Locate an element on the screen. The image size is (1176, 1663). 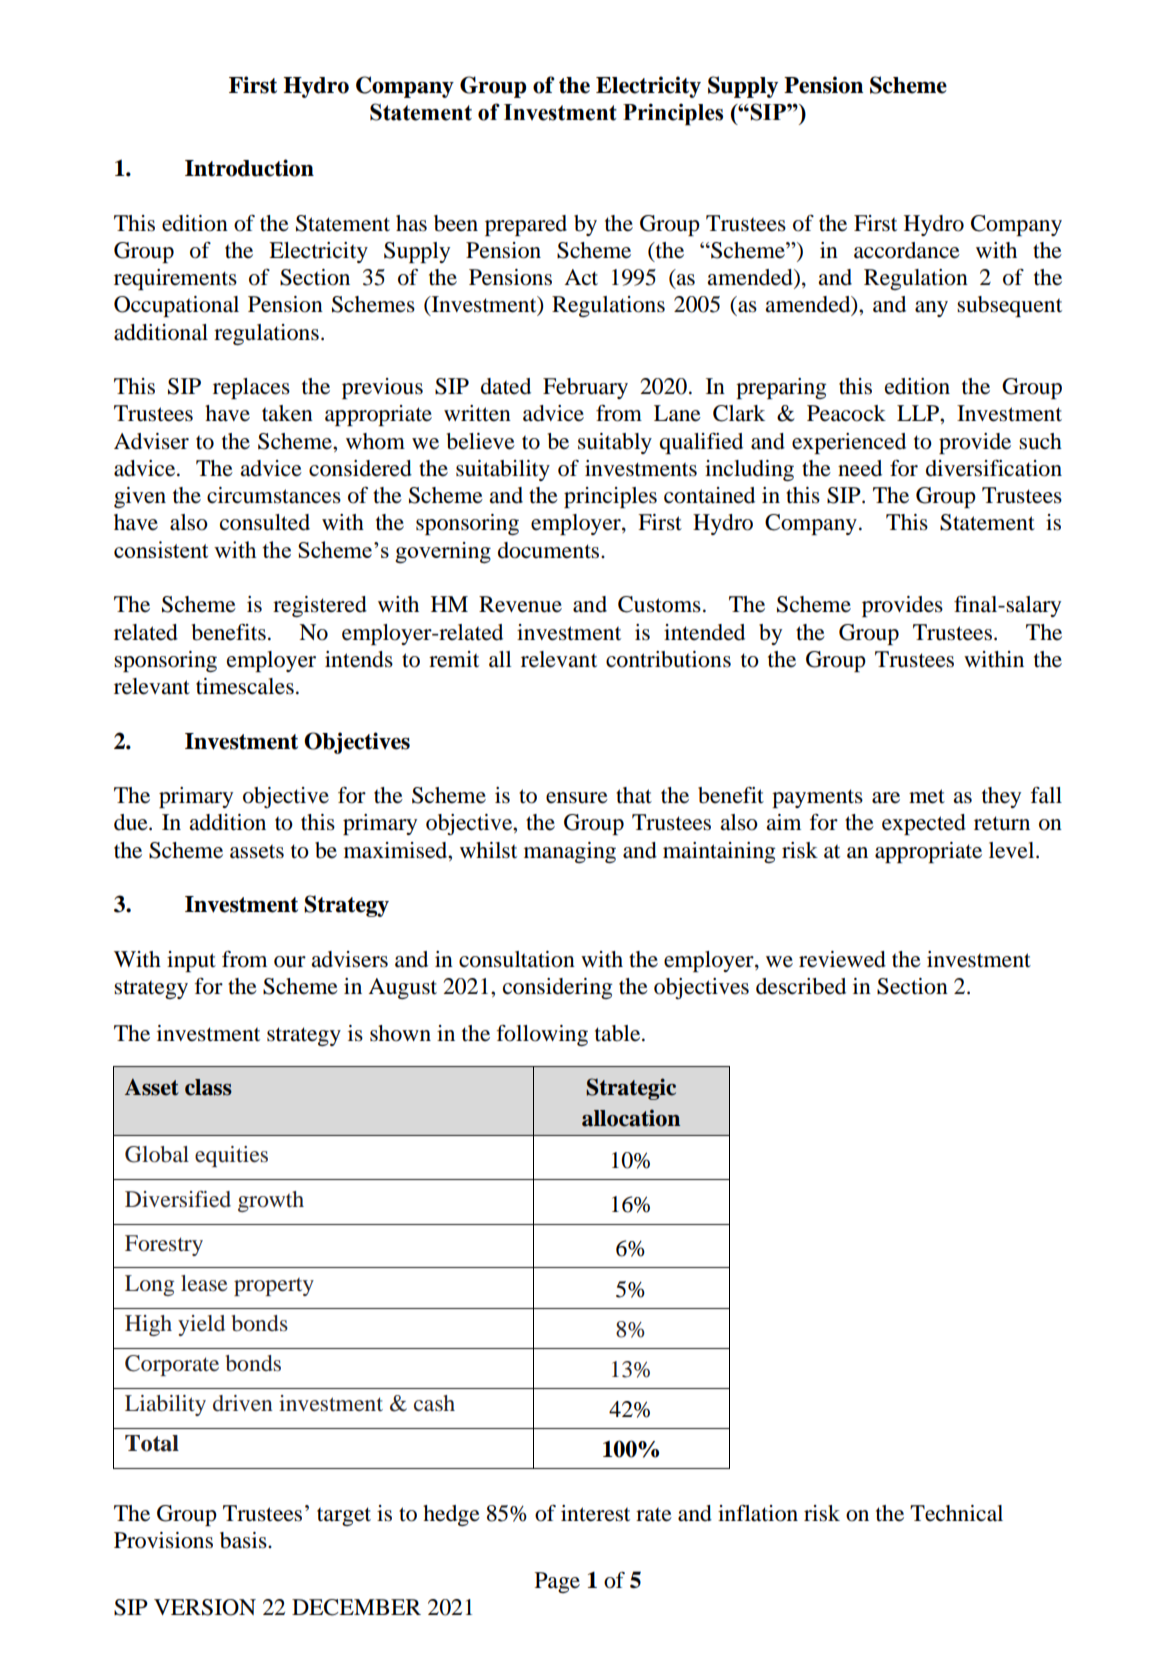
accordance is located at coordinates (907, 250).
